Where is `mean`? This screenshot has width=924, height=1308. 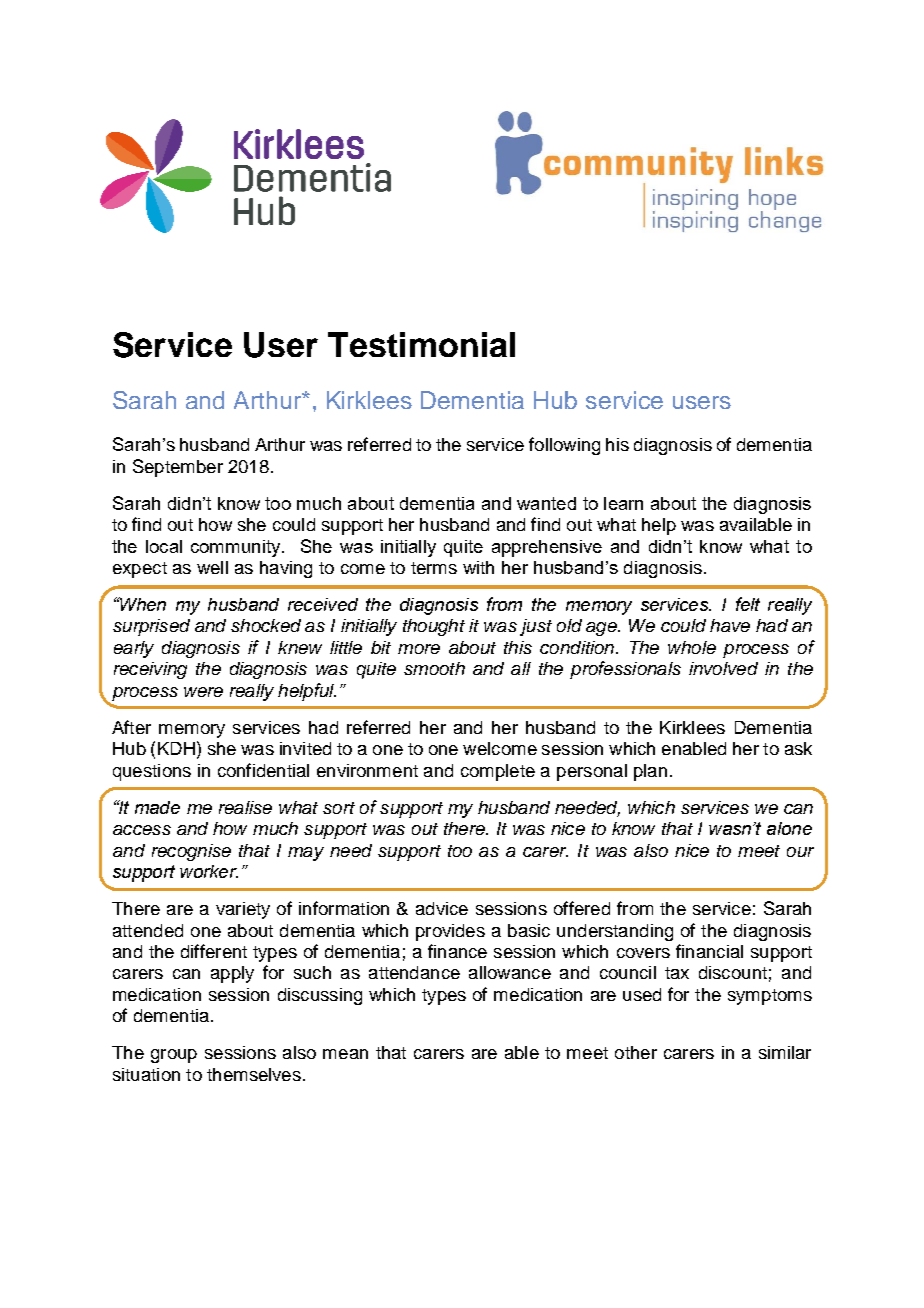 mean is located at coordinates (345, 1054).
